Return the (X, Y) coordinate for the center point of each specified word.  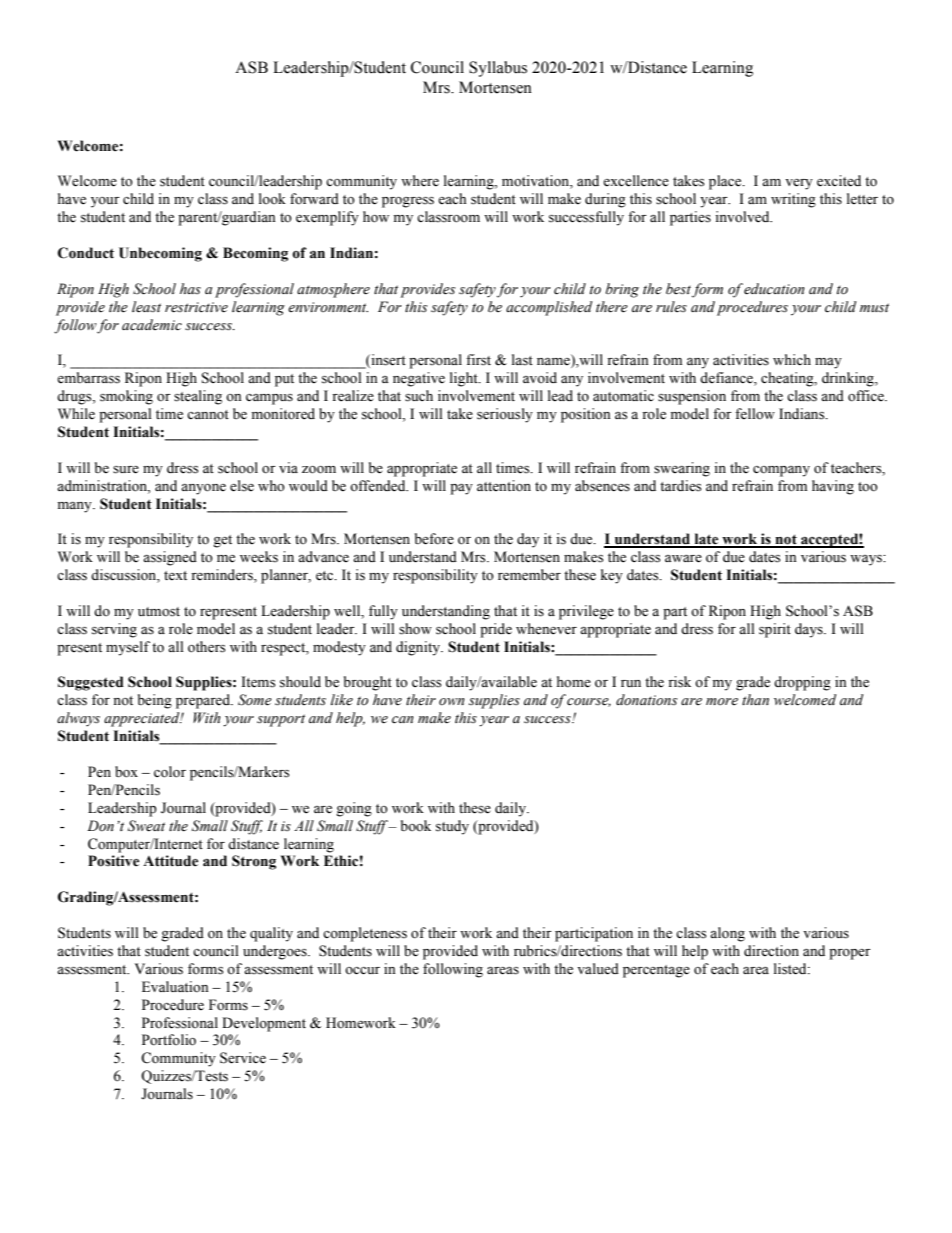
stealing (198, 397)
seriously (505, 415)
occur (362, 970)
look (272, 198)
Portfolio (169, 1040)
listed (791, 969)
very (799, 184)
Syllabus (498, 69)
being (155, 701)
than (755, 699)
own (452, 702)
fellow (755, 414)
